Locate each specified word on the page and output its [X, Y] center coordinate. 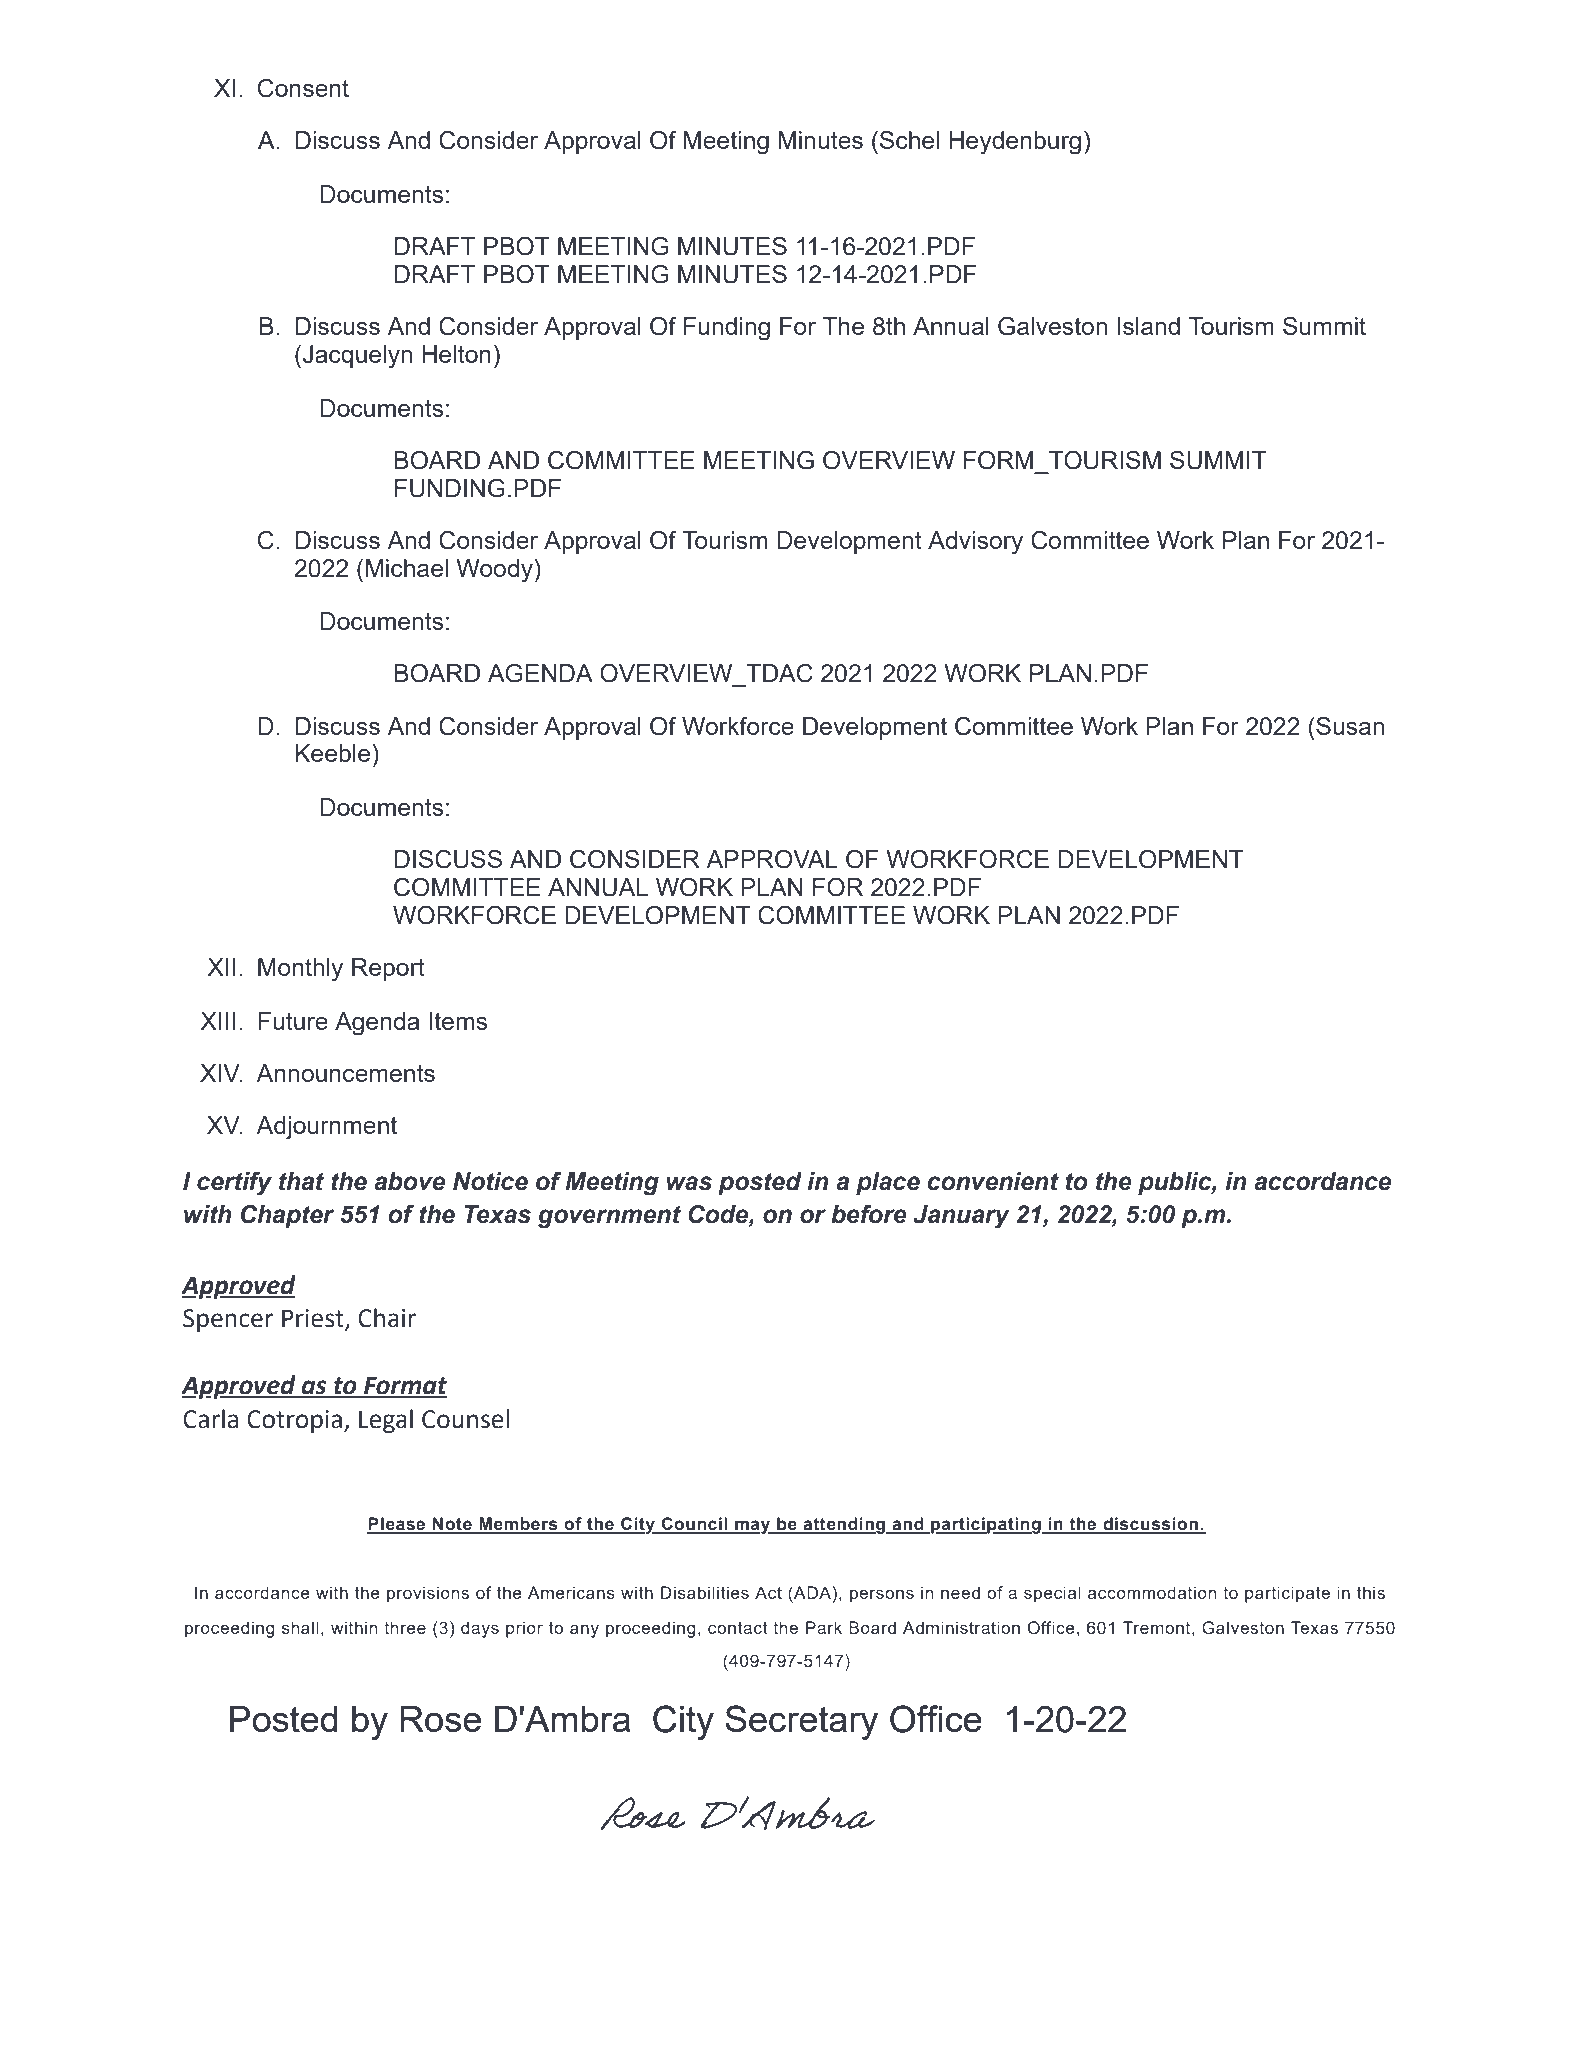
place [888, 1184]
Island [1148, 326]
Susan [1349, 726]
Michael [407, 568]
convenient [993, 1181]
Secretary [801, 1722]
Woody [494, 571]
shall [300, 1627]
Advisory [975, 543]
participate [1287, 1594]
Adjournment [326, 1128]
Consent [303, 88]
